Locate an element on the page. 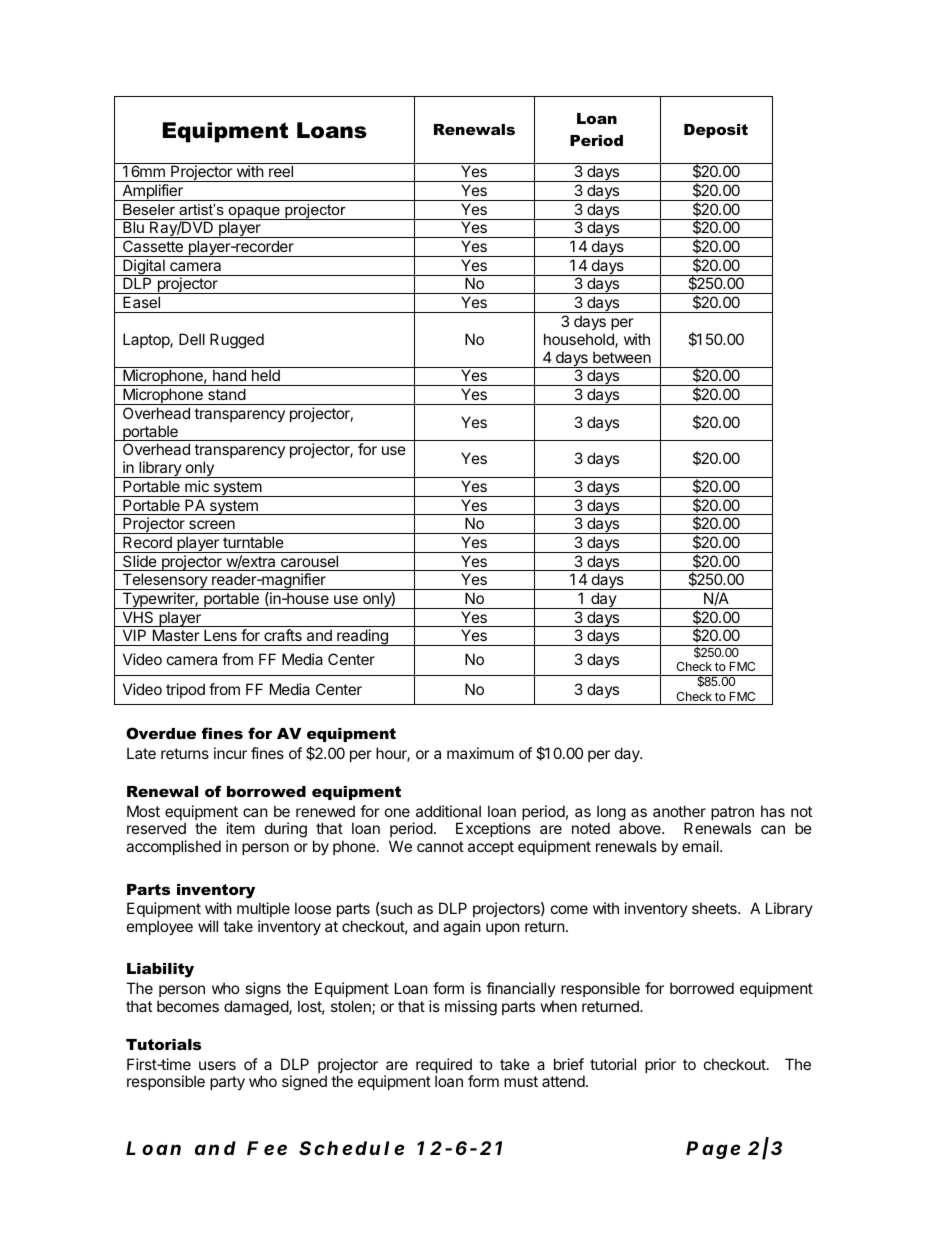  Deposit is located at coordinates (716, 131).
